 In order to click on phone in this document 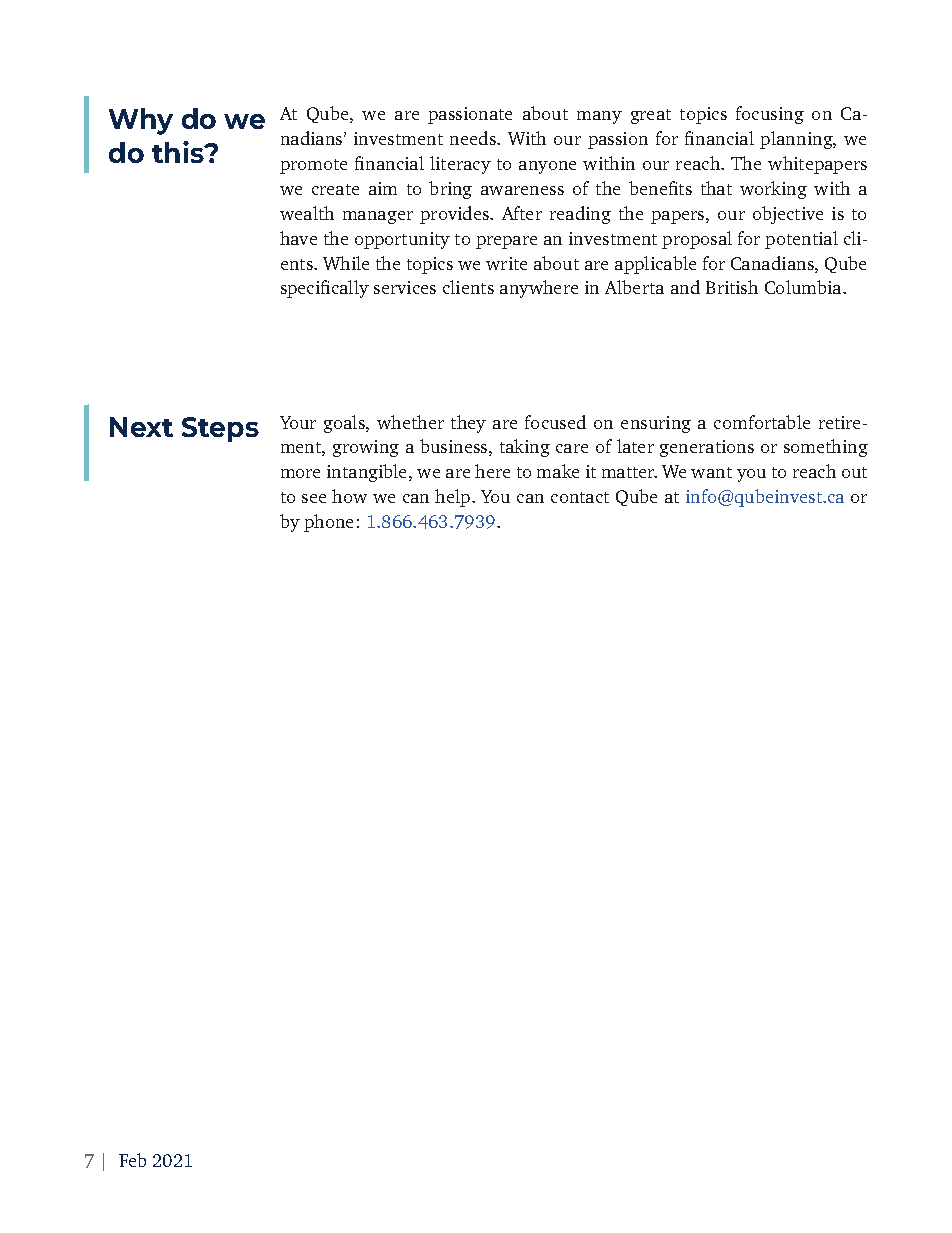, I will do `click(328, 523)`.
